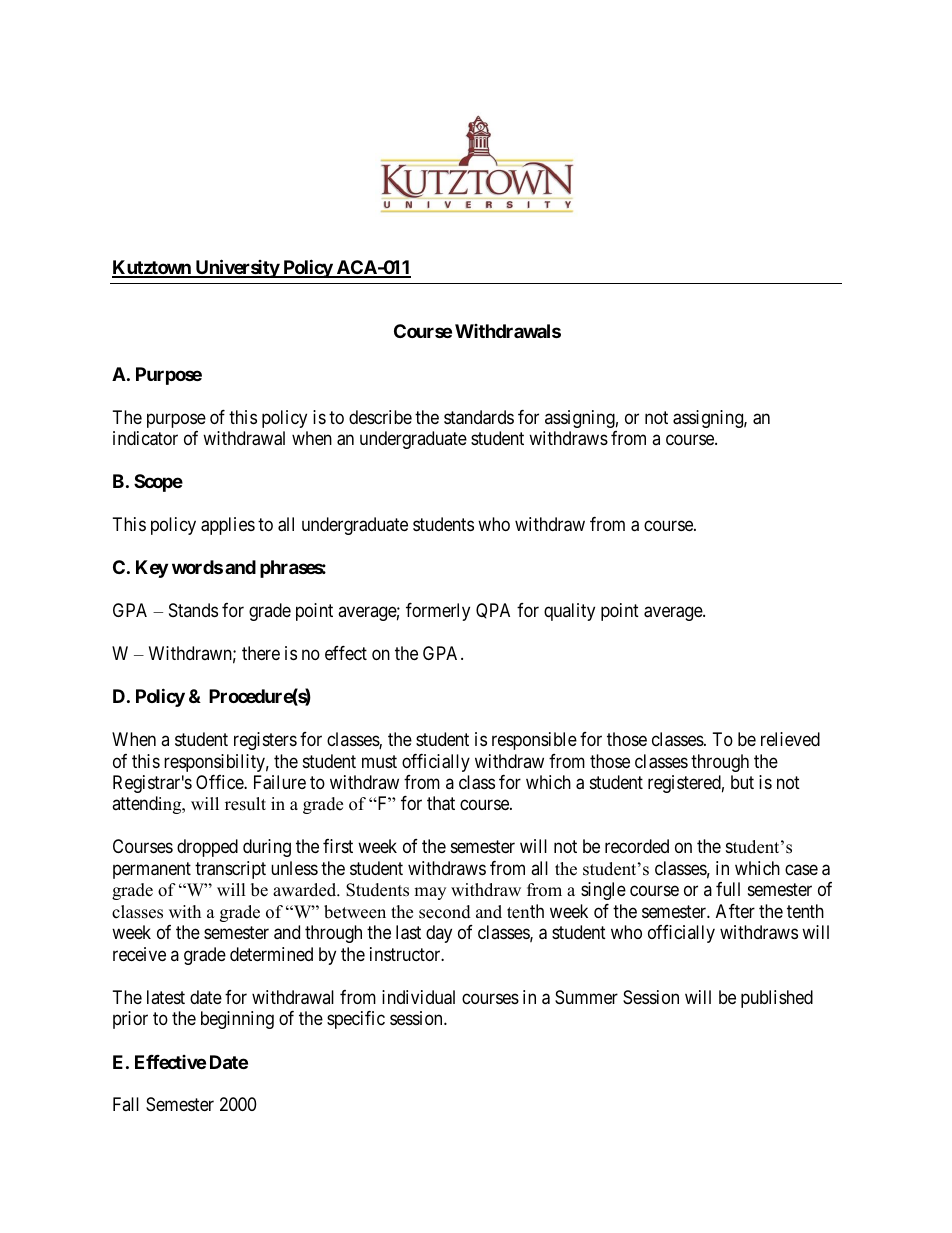  Describe the element at coordinates (356, 1020) in the screenshot. I see `specific` at that location.
